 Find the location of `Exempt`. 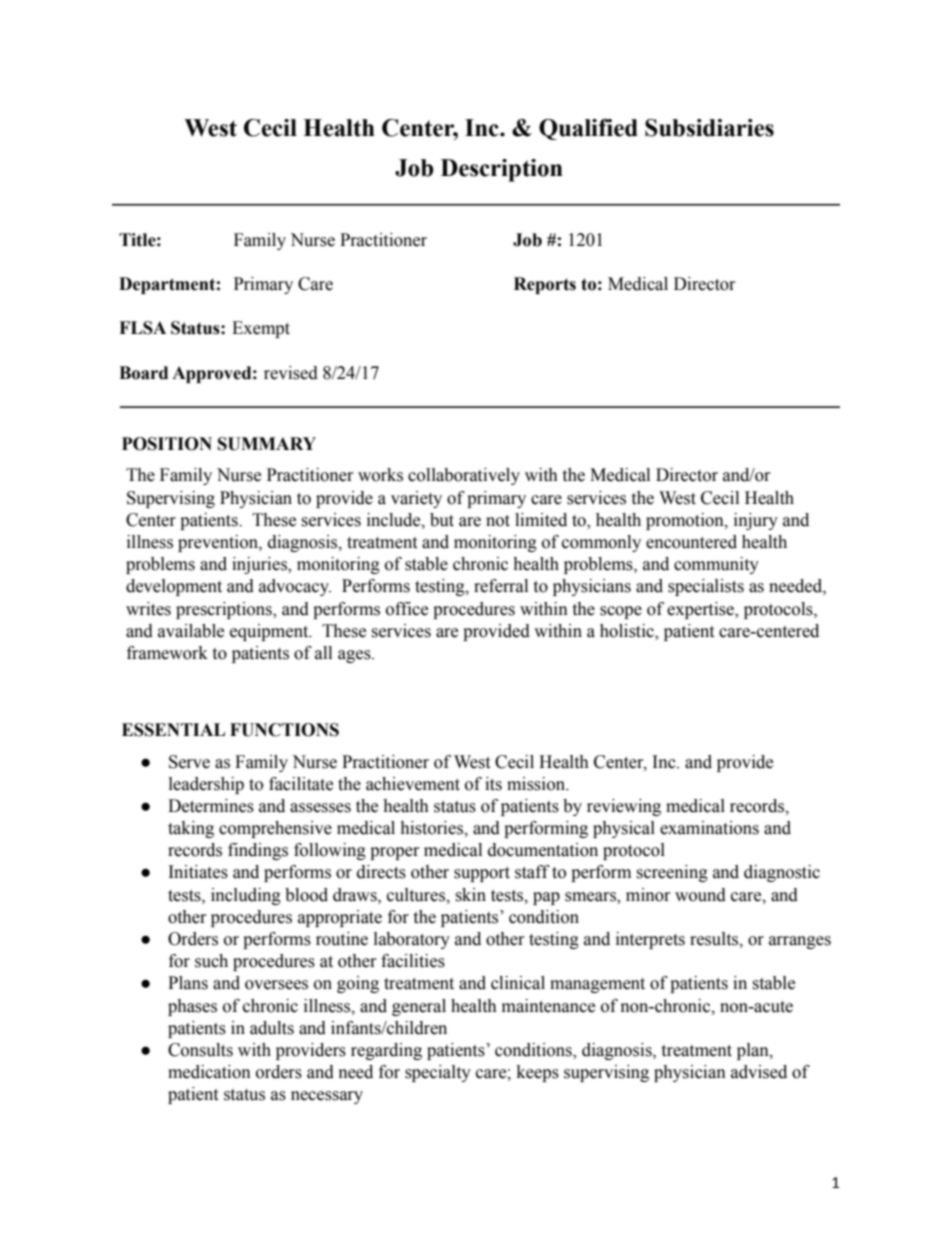

Exempt is located at coordinates (261, 329).
